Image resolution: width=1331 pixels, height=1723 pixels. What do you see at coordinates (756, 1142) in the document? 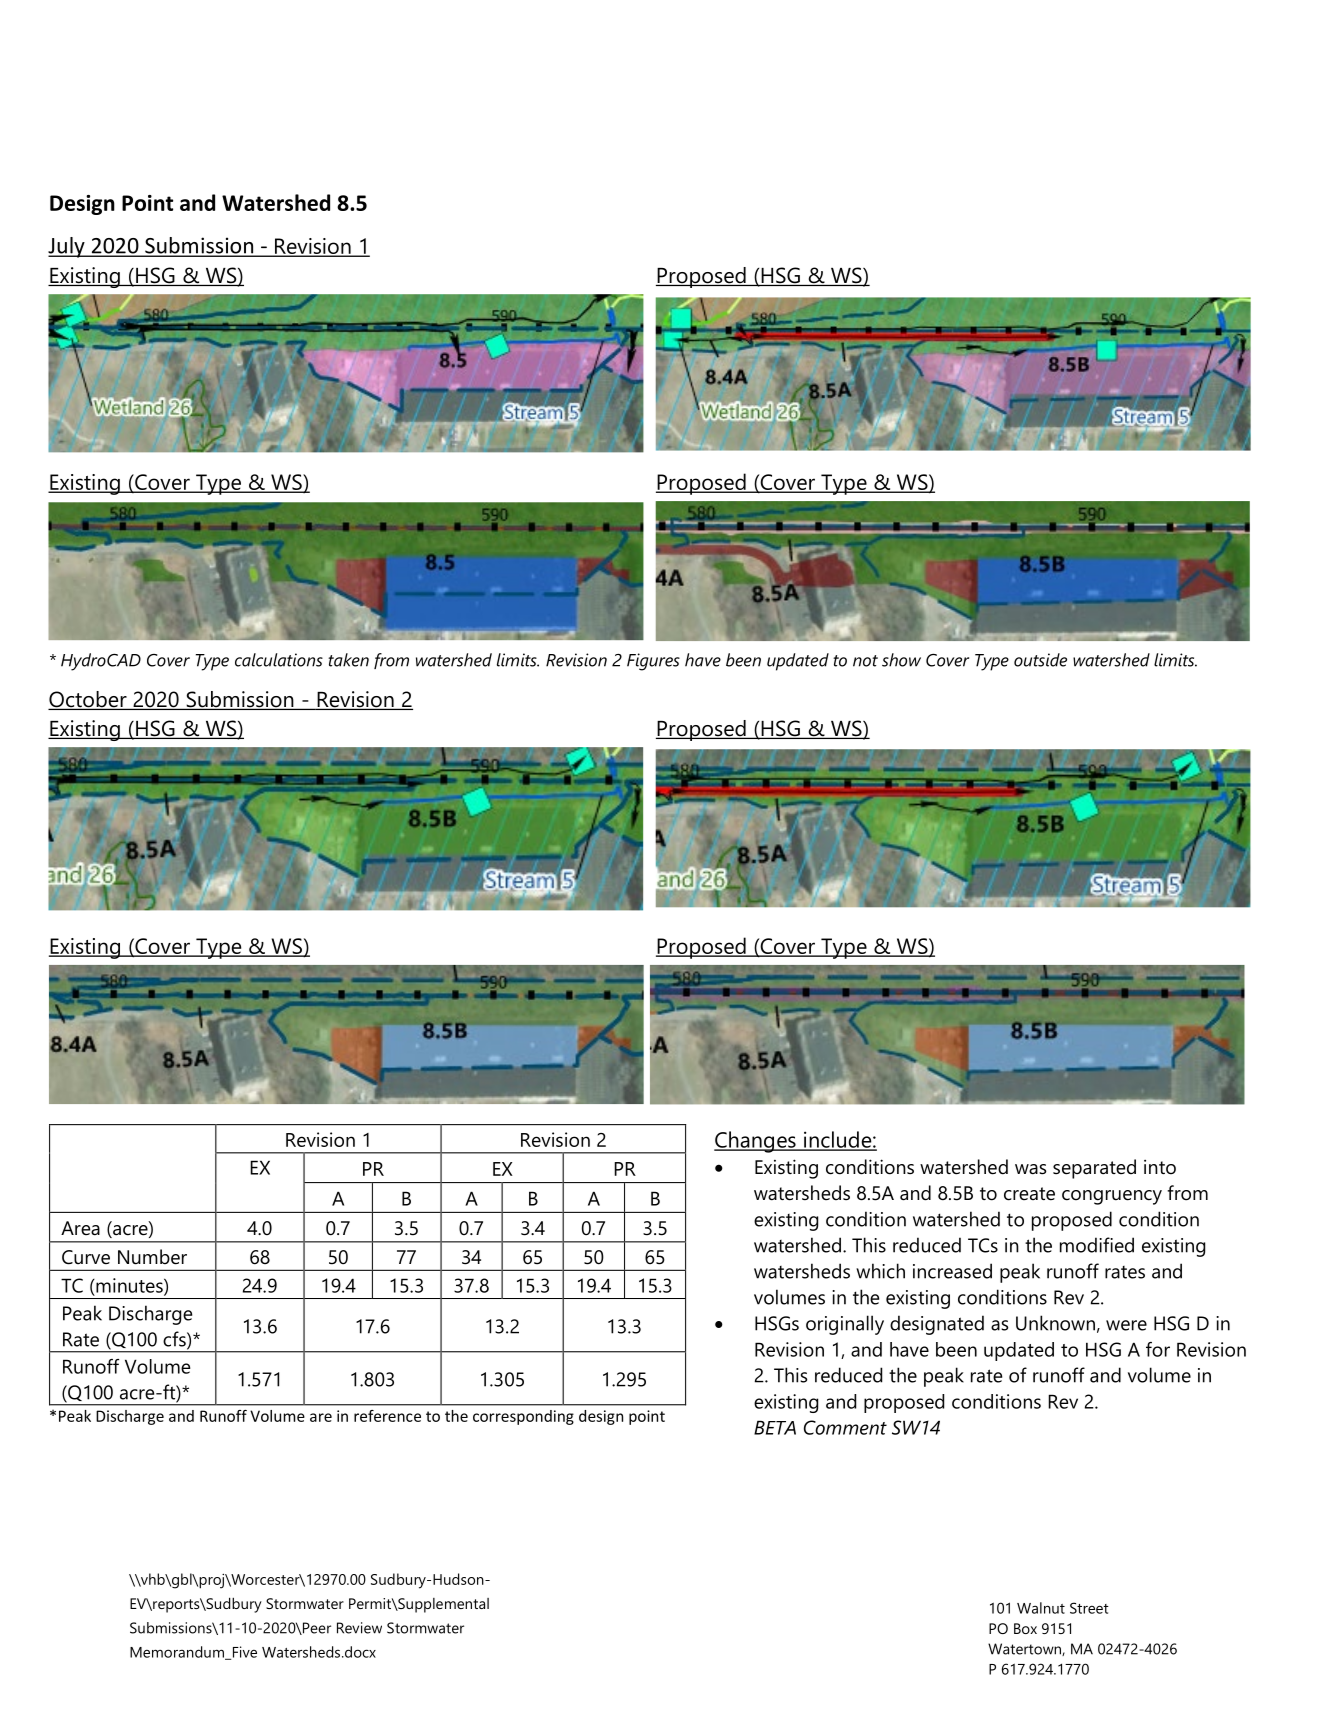
I see `Changes` at bounding box center [756, 1142].
